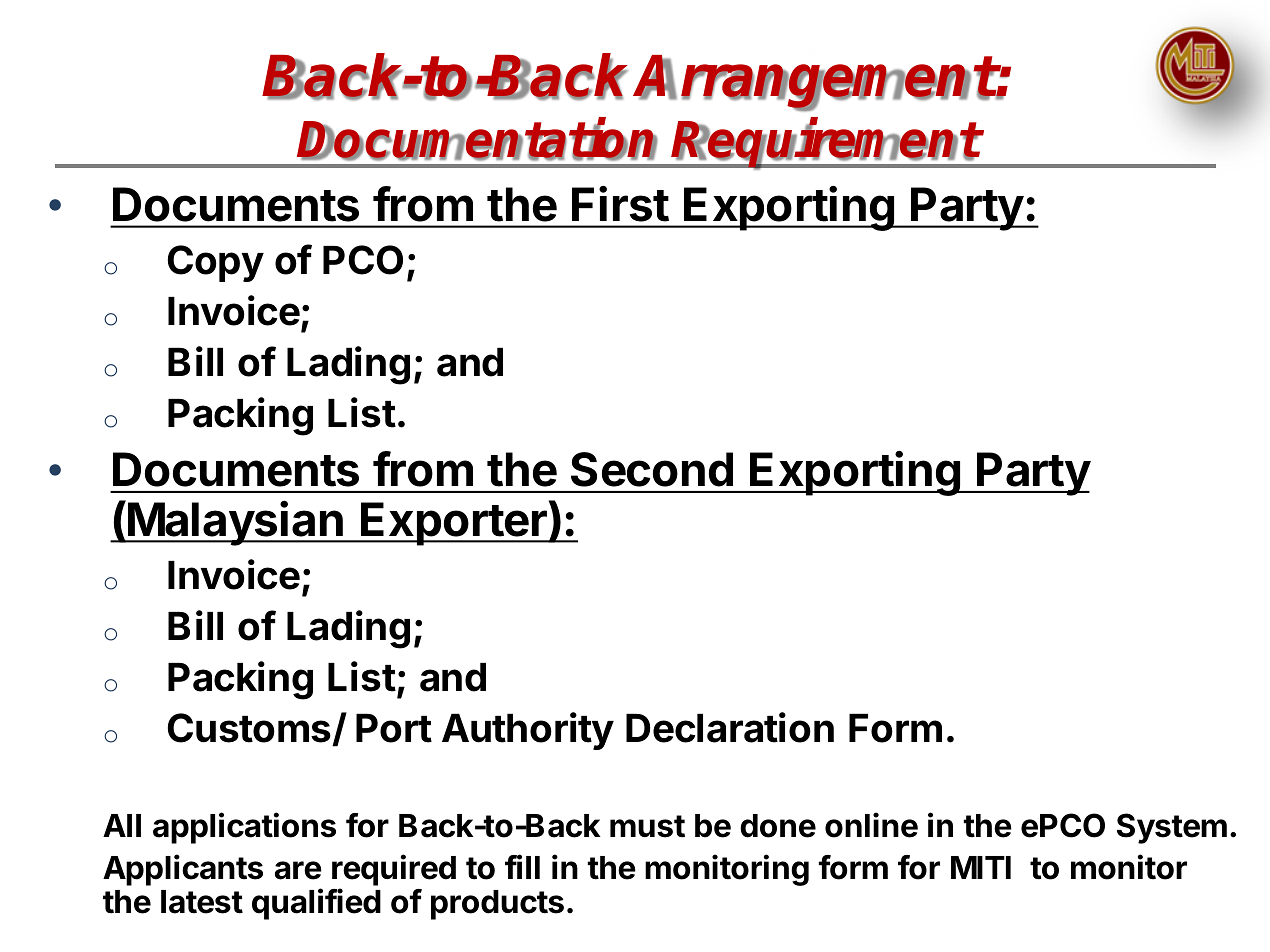 This image has width=1270, height=952. I want to click on fill, so click(522, 866).
